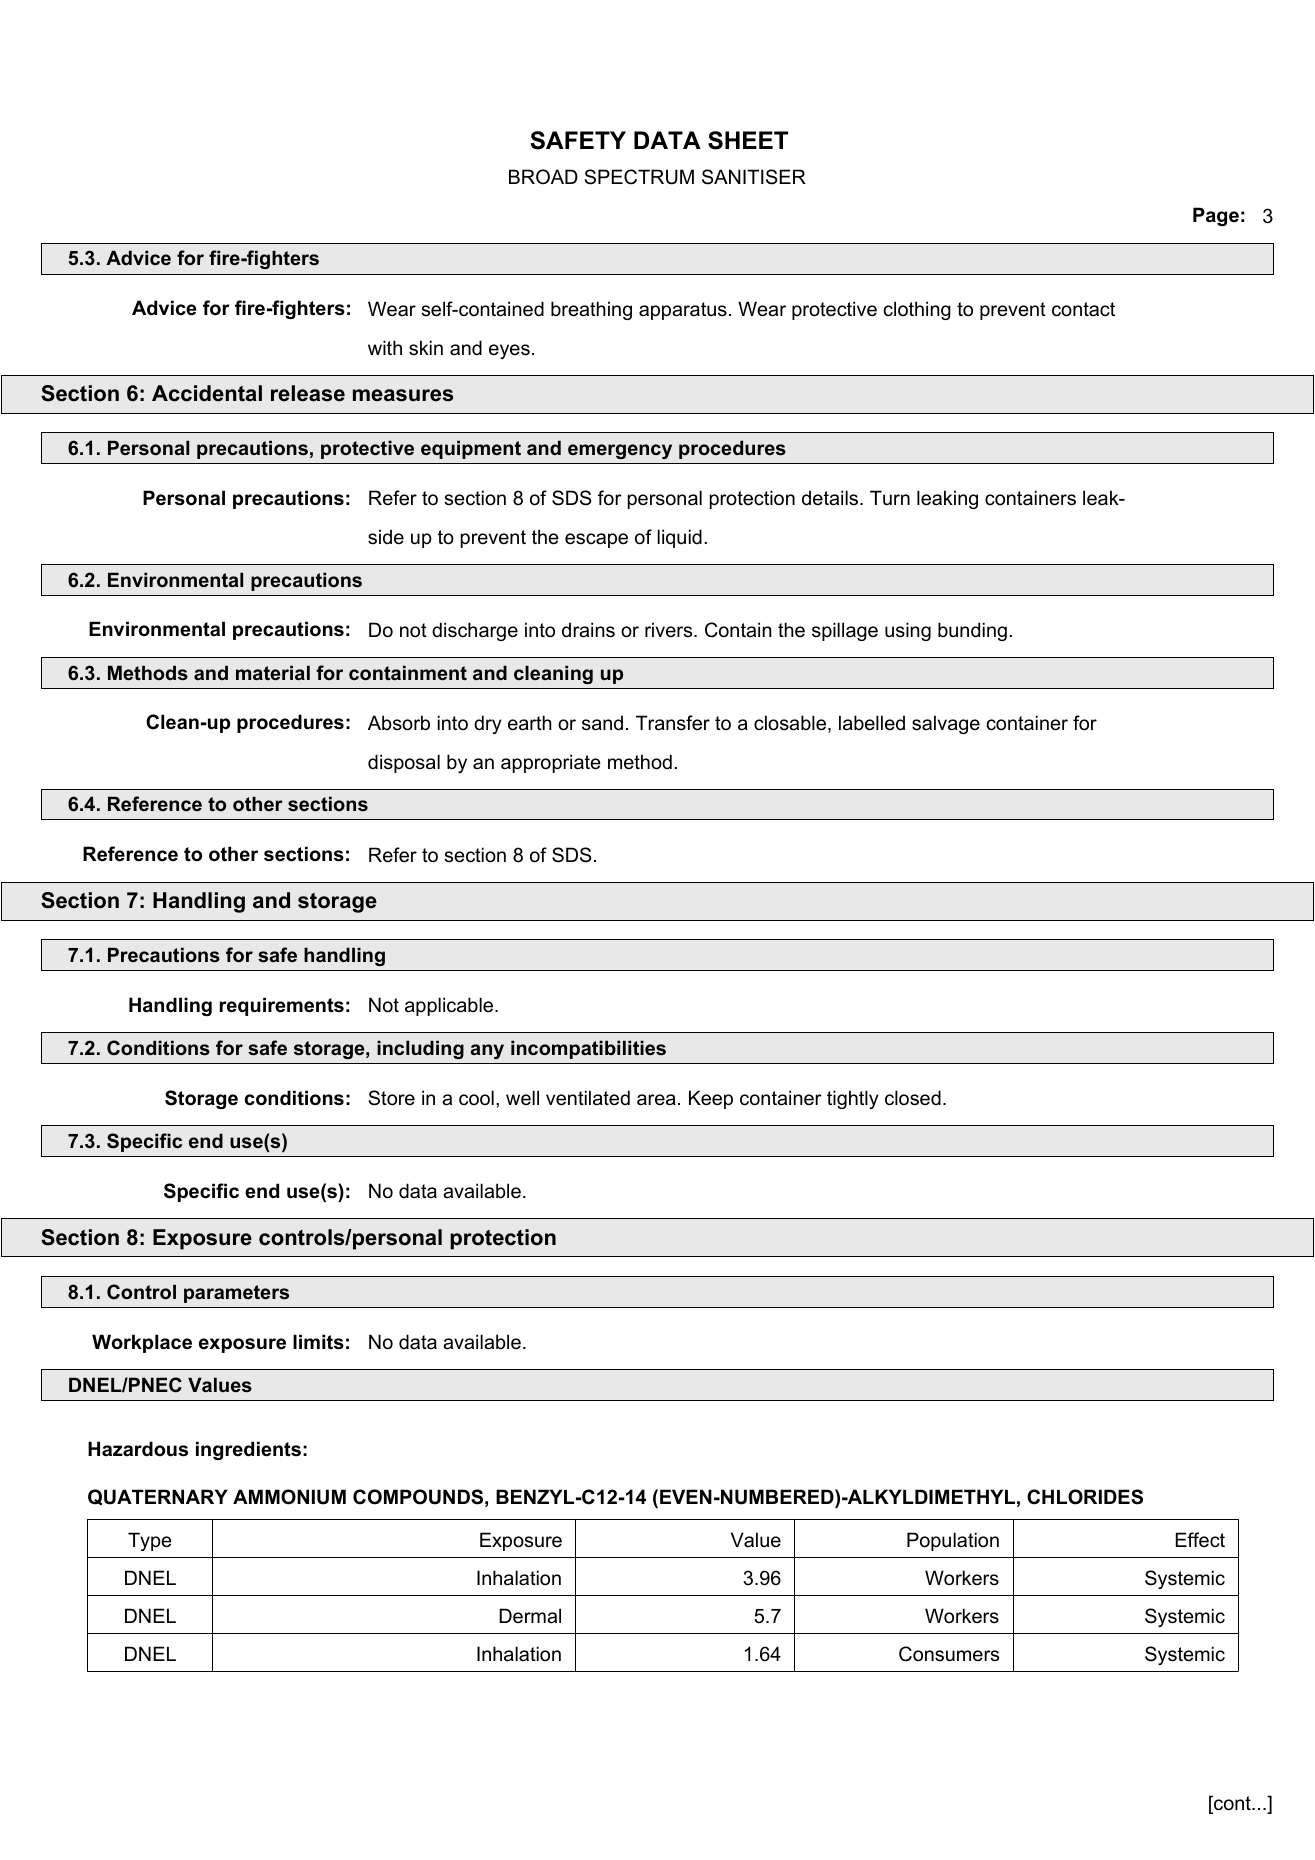 This screenshot has height=1860, width=1315. What do you see at coordinates (946, 724) in the screenshot?
I see `salvage` at bounding box center [946, 724].
